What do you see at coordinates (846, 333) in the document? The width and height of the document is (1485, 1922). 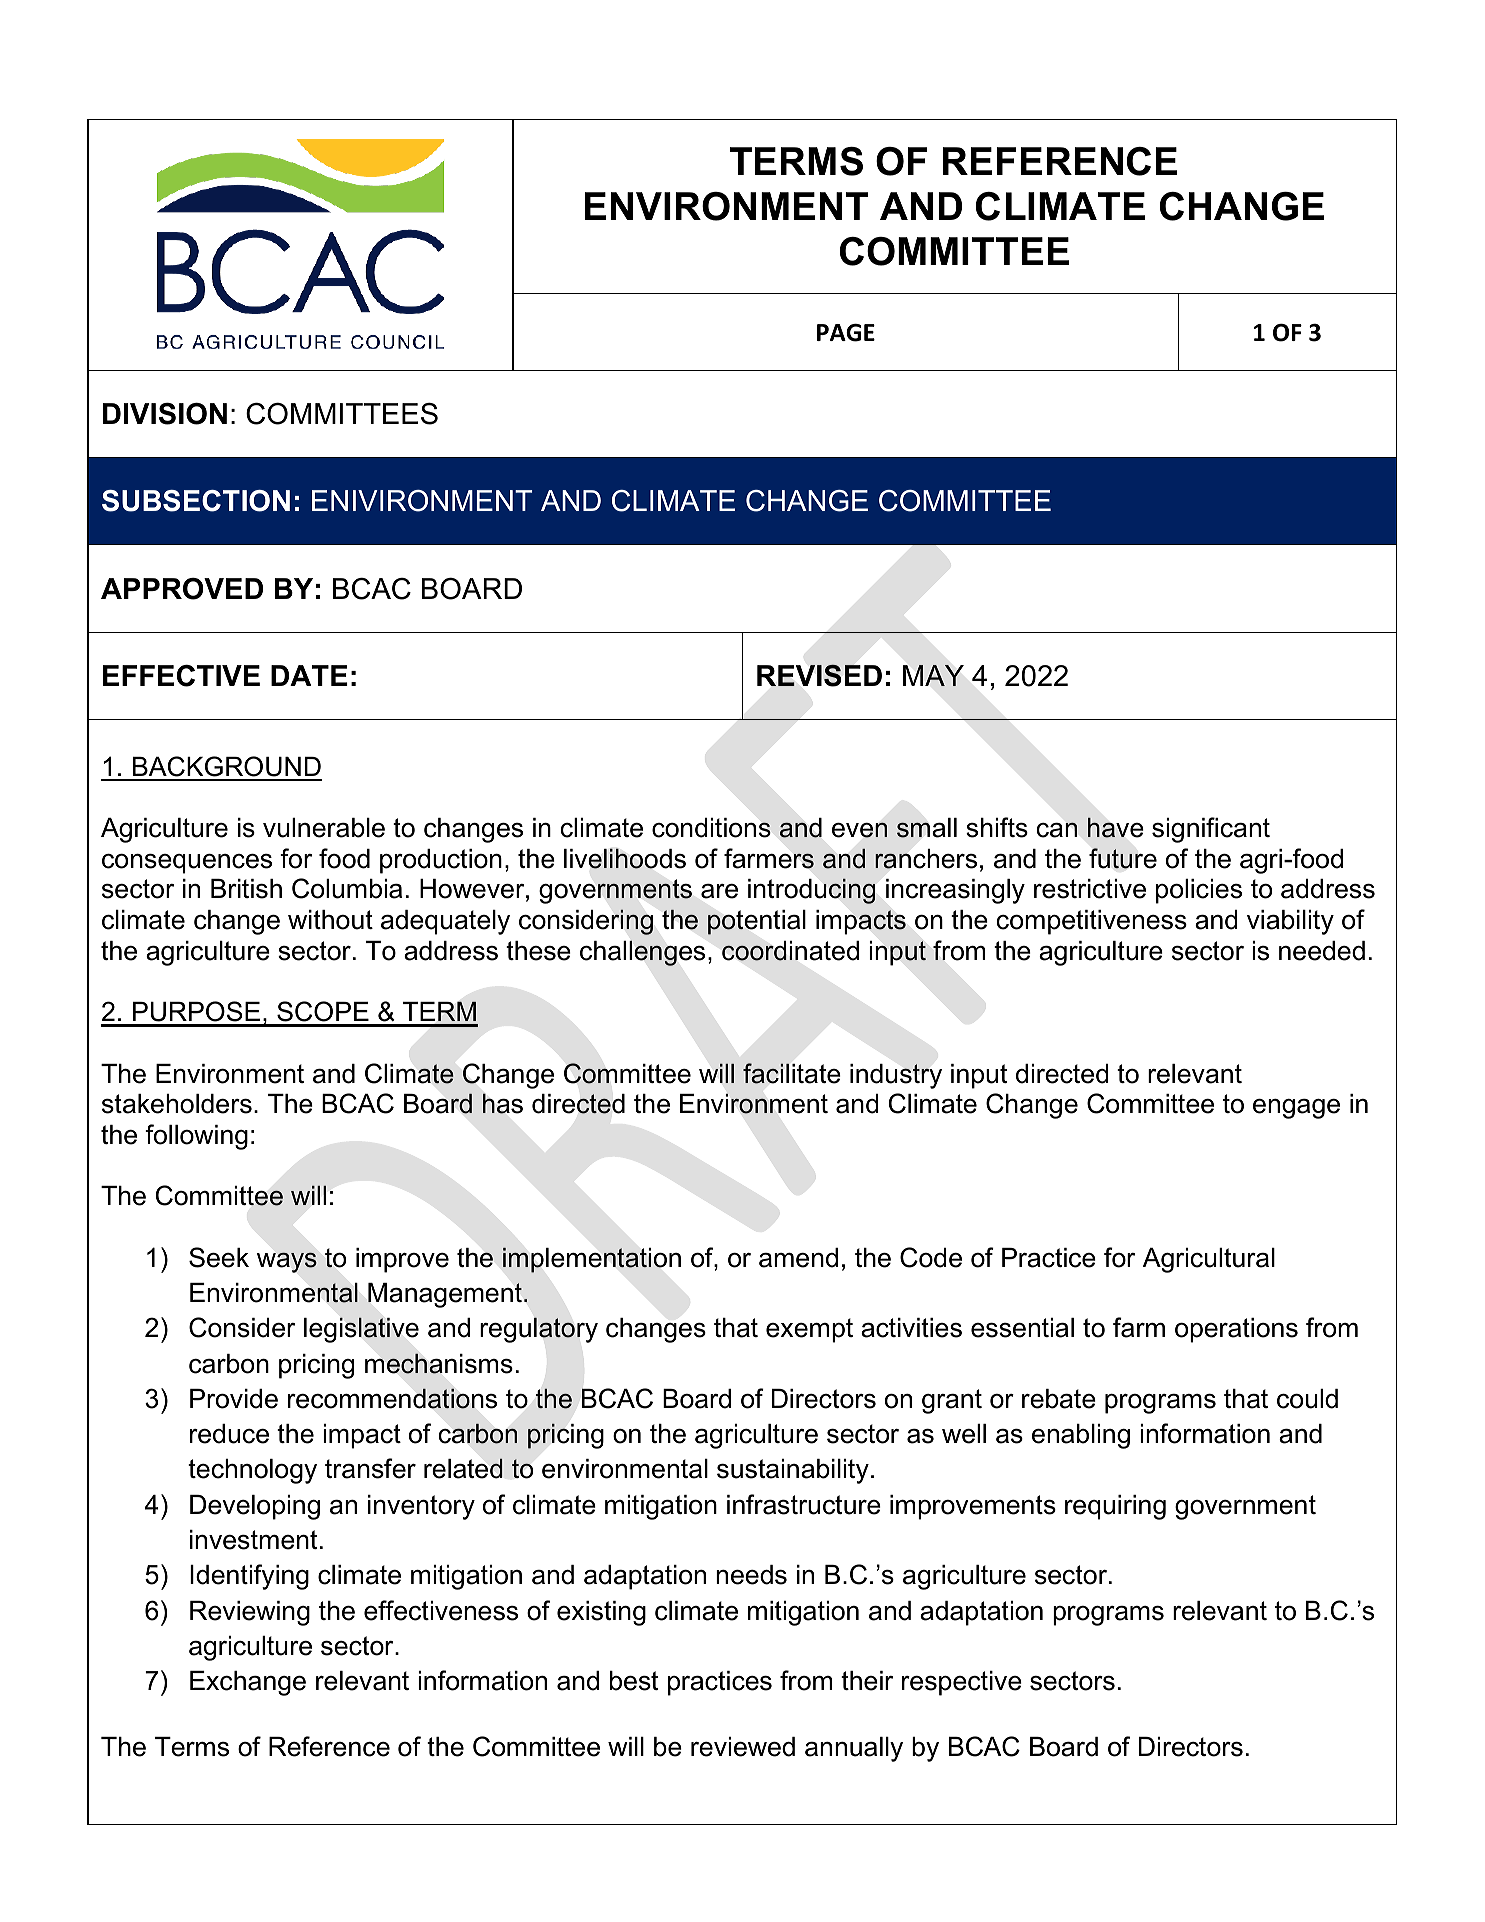 I see `PAGE` at bounding box center [846, 333].
